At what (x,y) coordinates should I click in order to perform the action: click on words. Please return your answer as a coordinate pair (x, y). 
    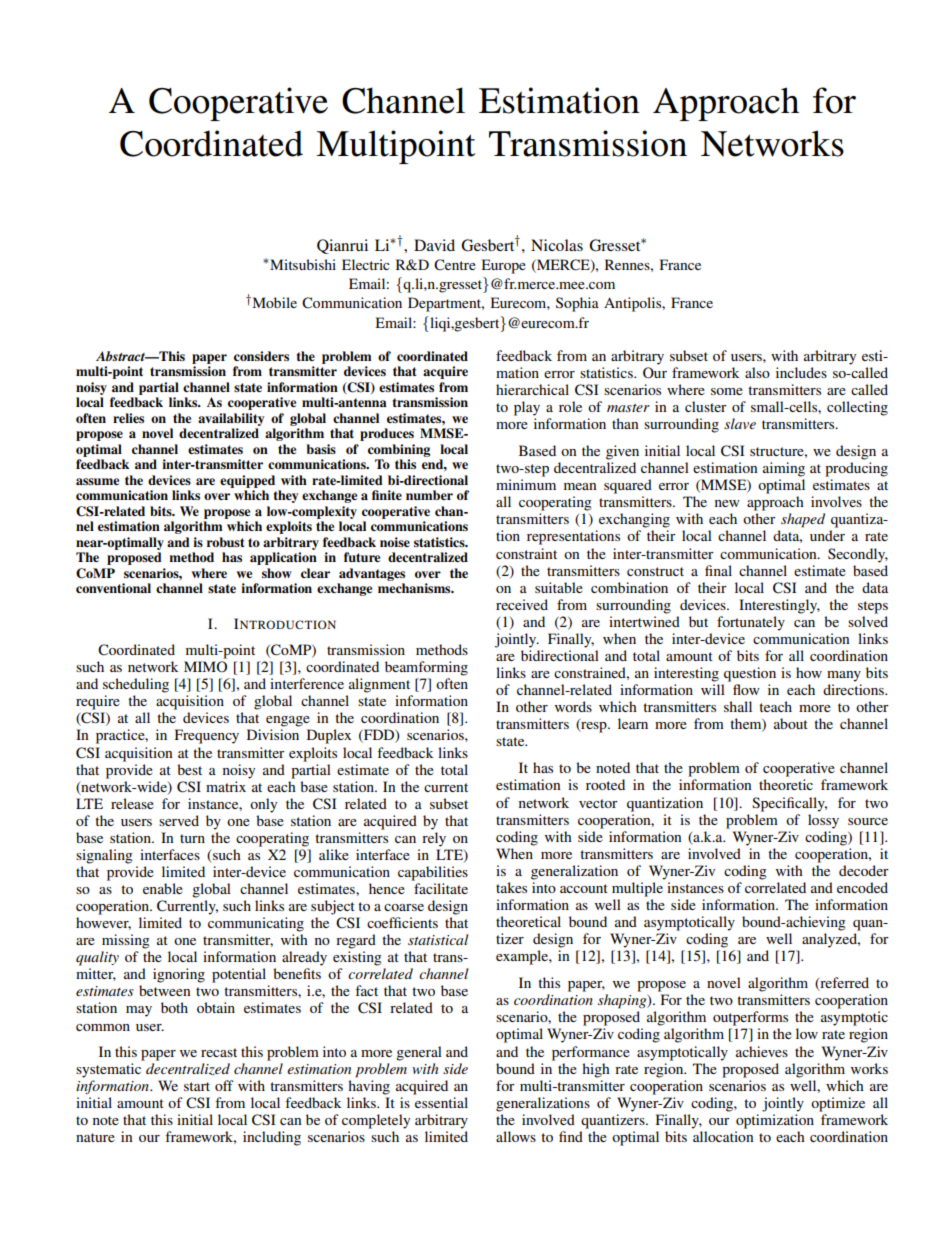
    Looking at the image, I should click on (573, 706).
